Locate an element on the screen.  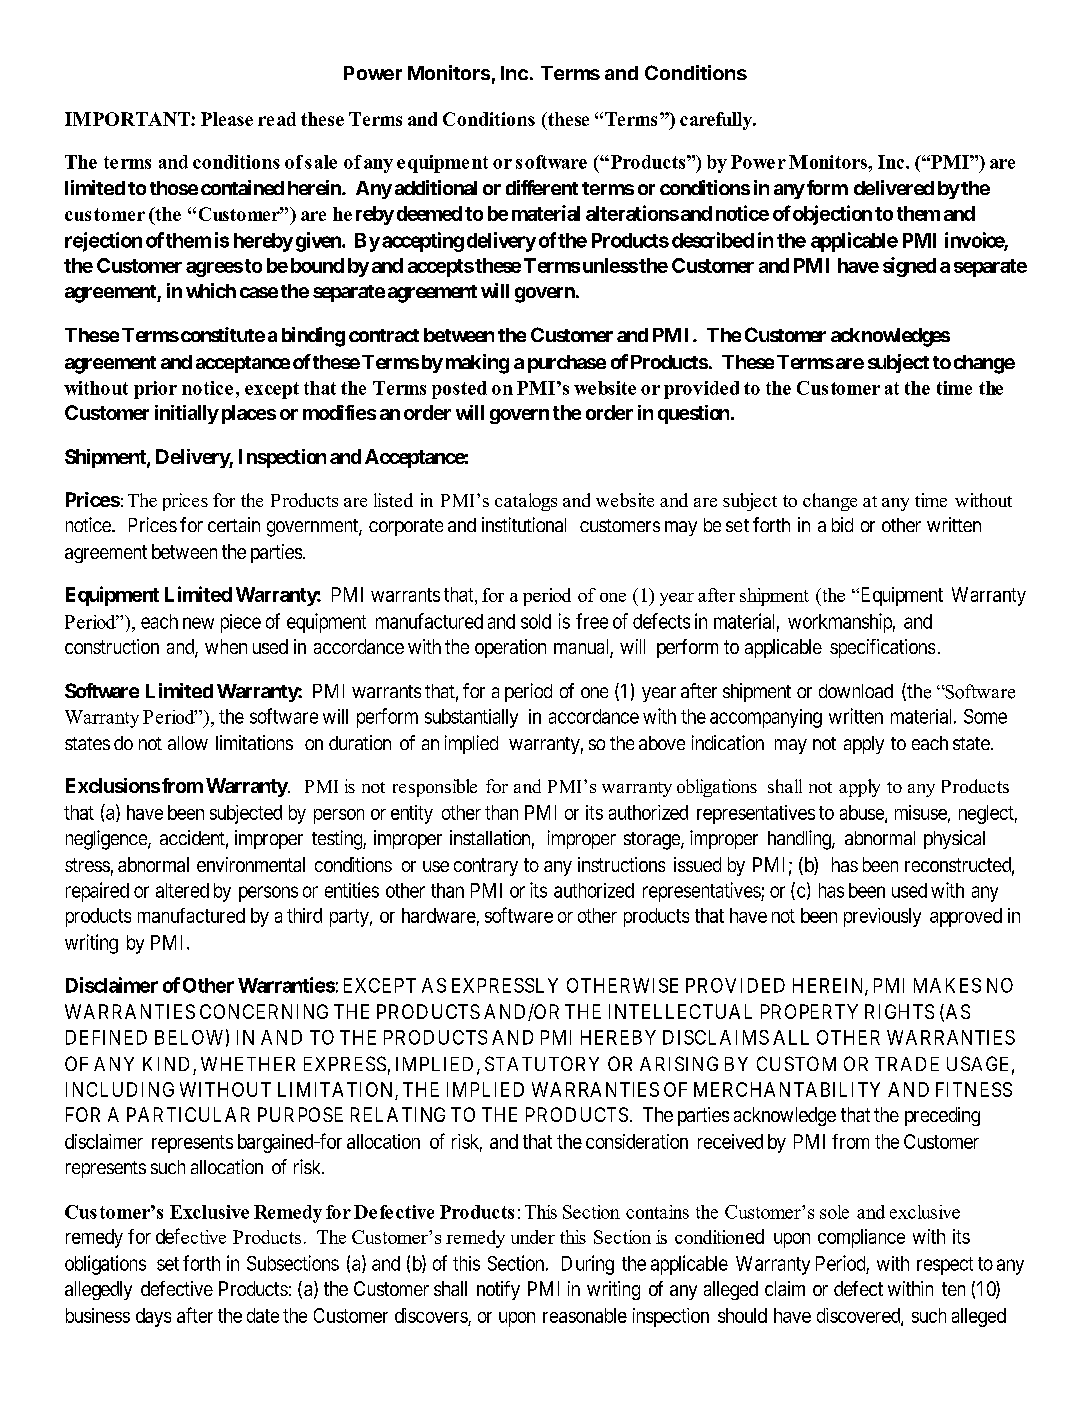
delivered is located at coordinates (894, 187).
